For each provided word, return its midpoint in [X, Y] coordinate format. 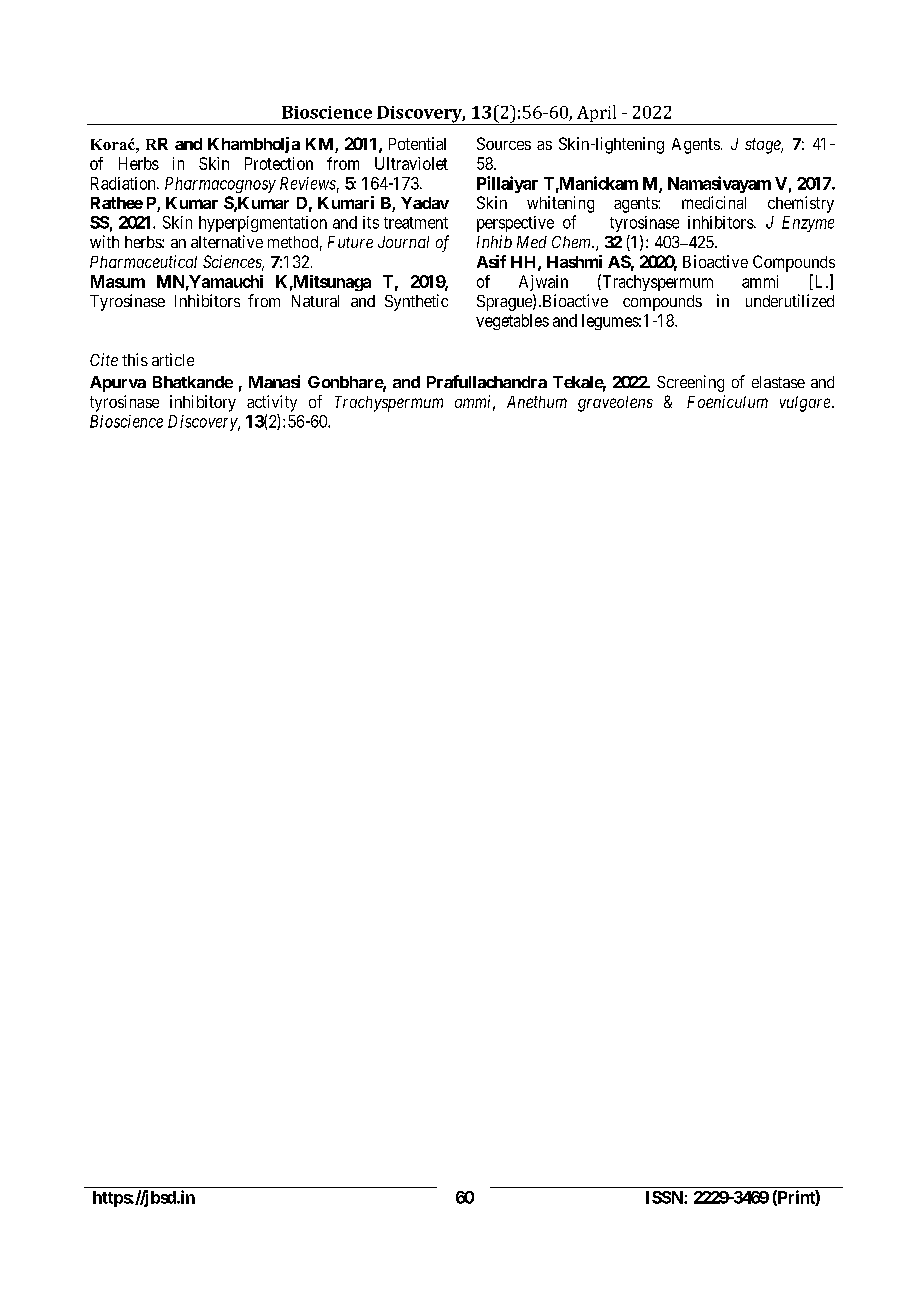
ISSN [665, 1197]
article [173, 359]
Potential [417, 143]
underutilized [790, 300]
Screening [690, 383]
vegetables [512, 322]
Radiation [124, 183]
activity [272, 403]
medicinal [714, 202]
